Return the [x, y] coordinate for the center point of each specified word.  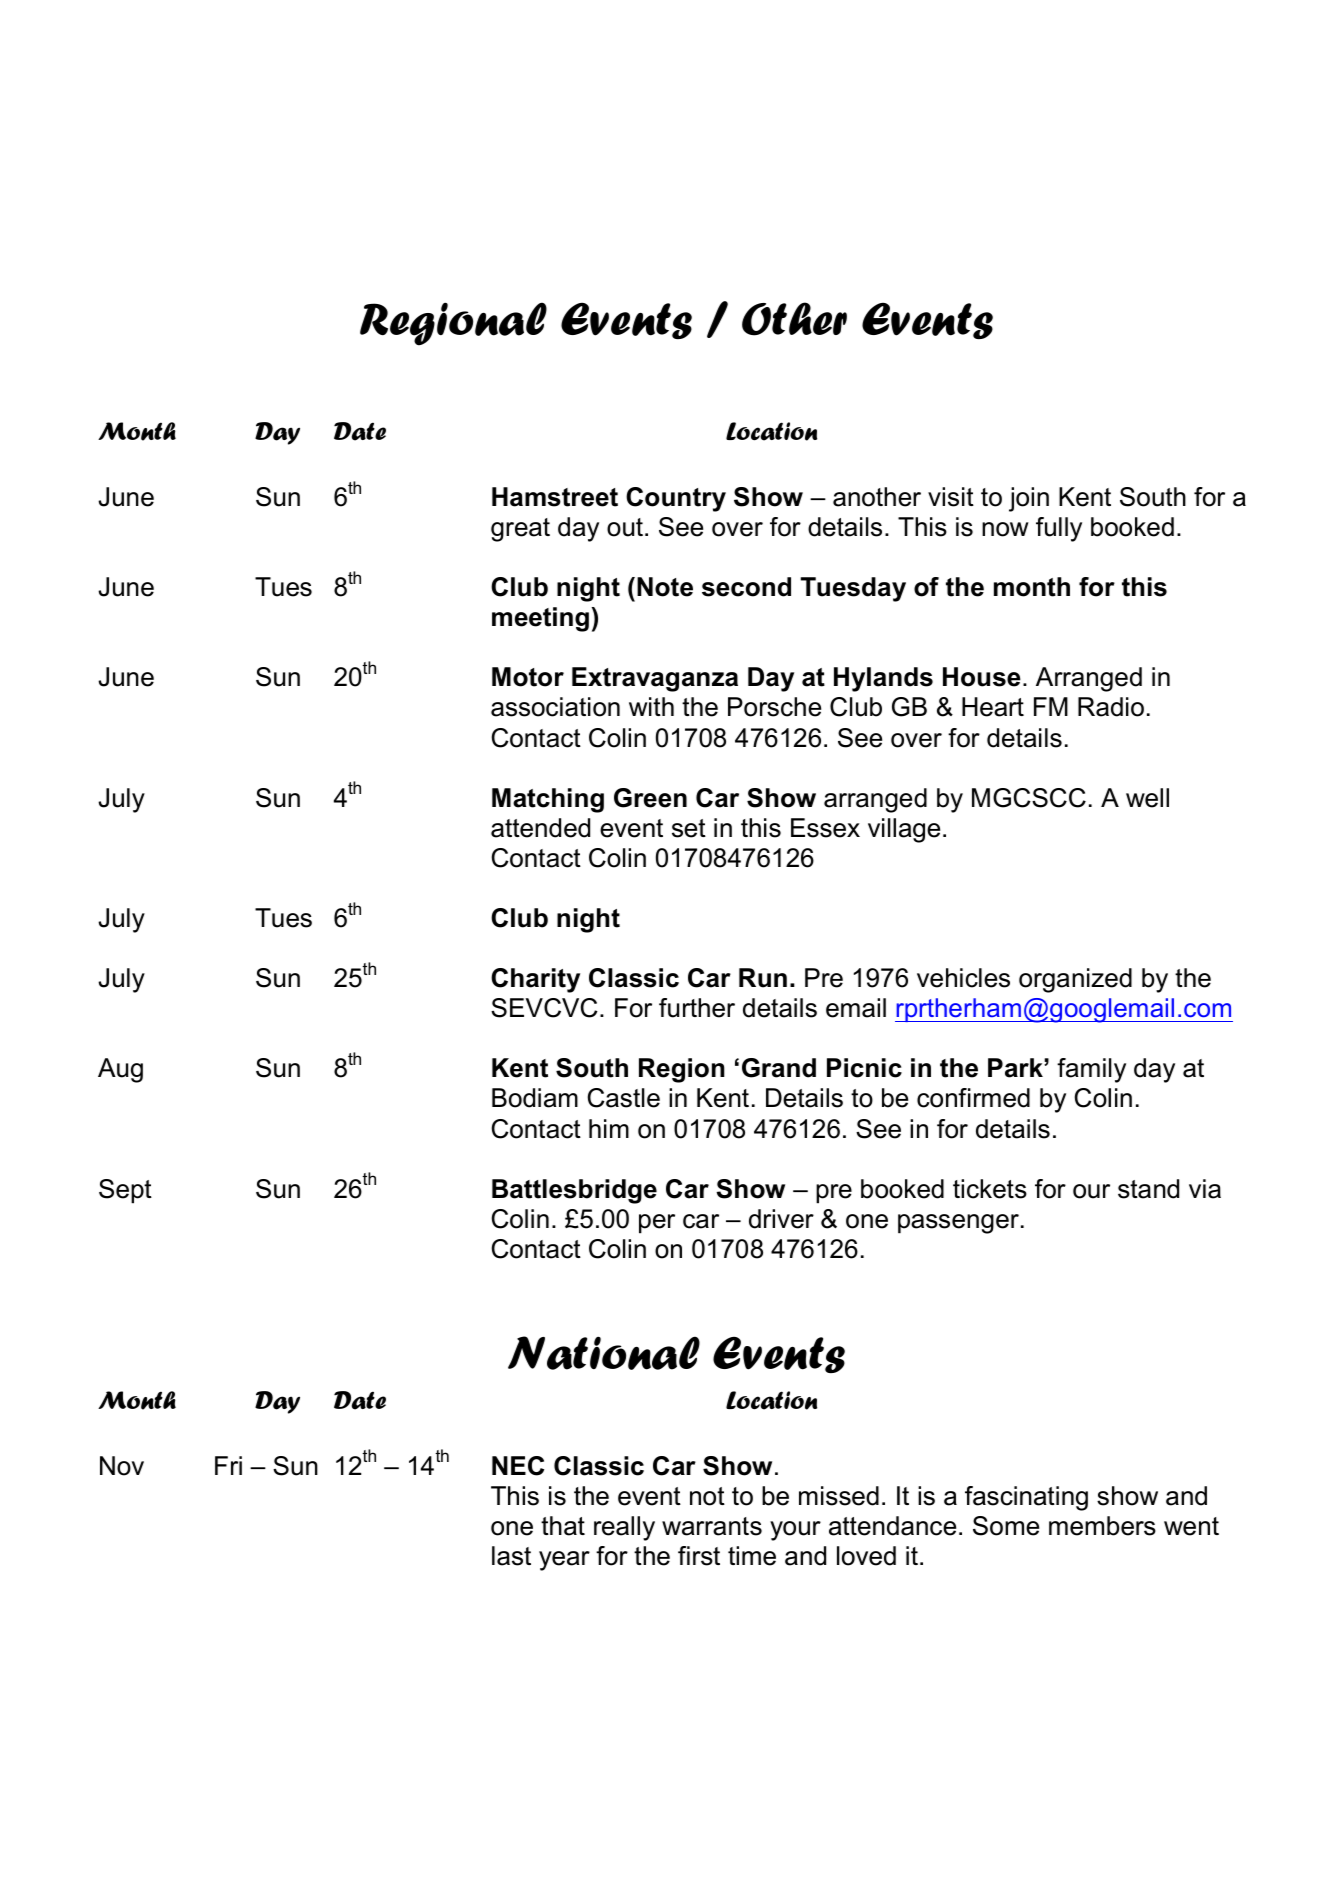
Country [676, 499]
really [624, 1528]
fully [1059, 529]
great [520, 530]
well [1147, 798]
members [1102, 1526]
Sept [125, 1191]
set [689, 828]
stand [1148, 1189]
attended [540, 828]
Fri [228, 1465]
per [657, 1224]
